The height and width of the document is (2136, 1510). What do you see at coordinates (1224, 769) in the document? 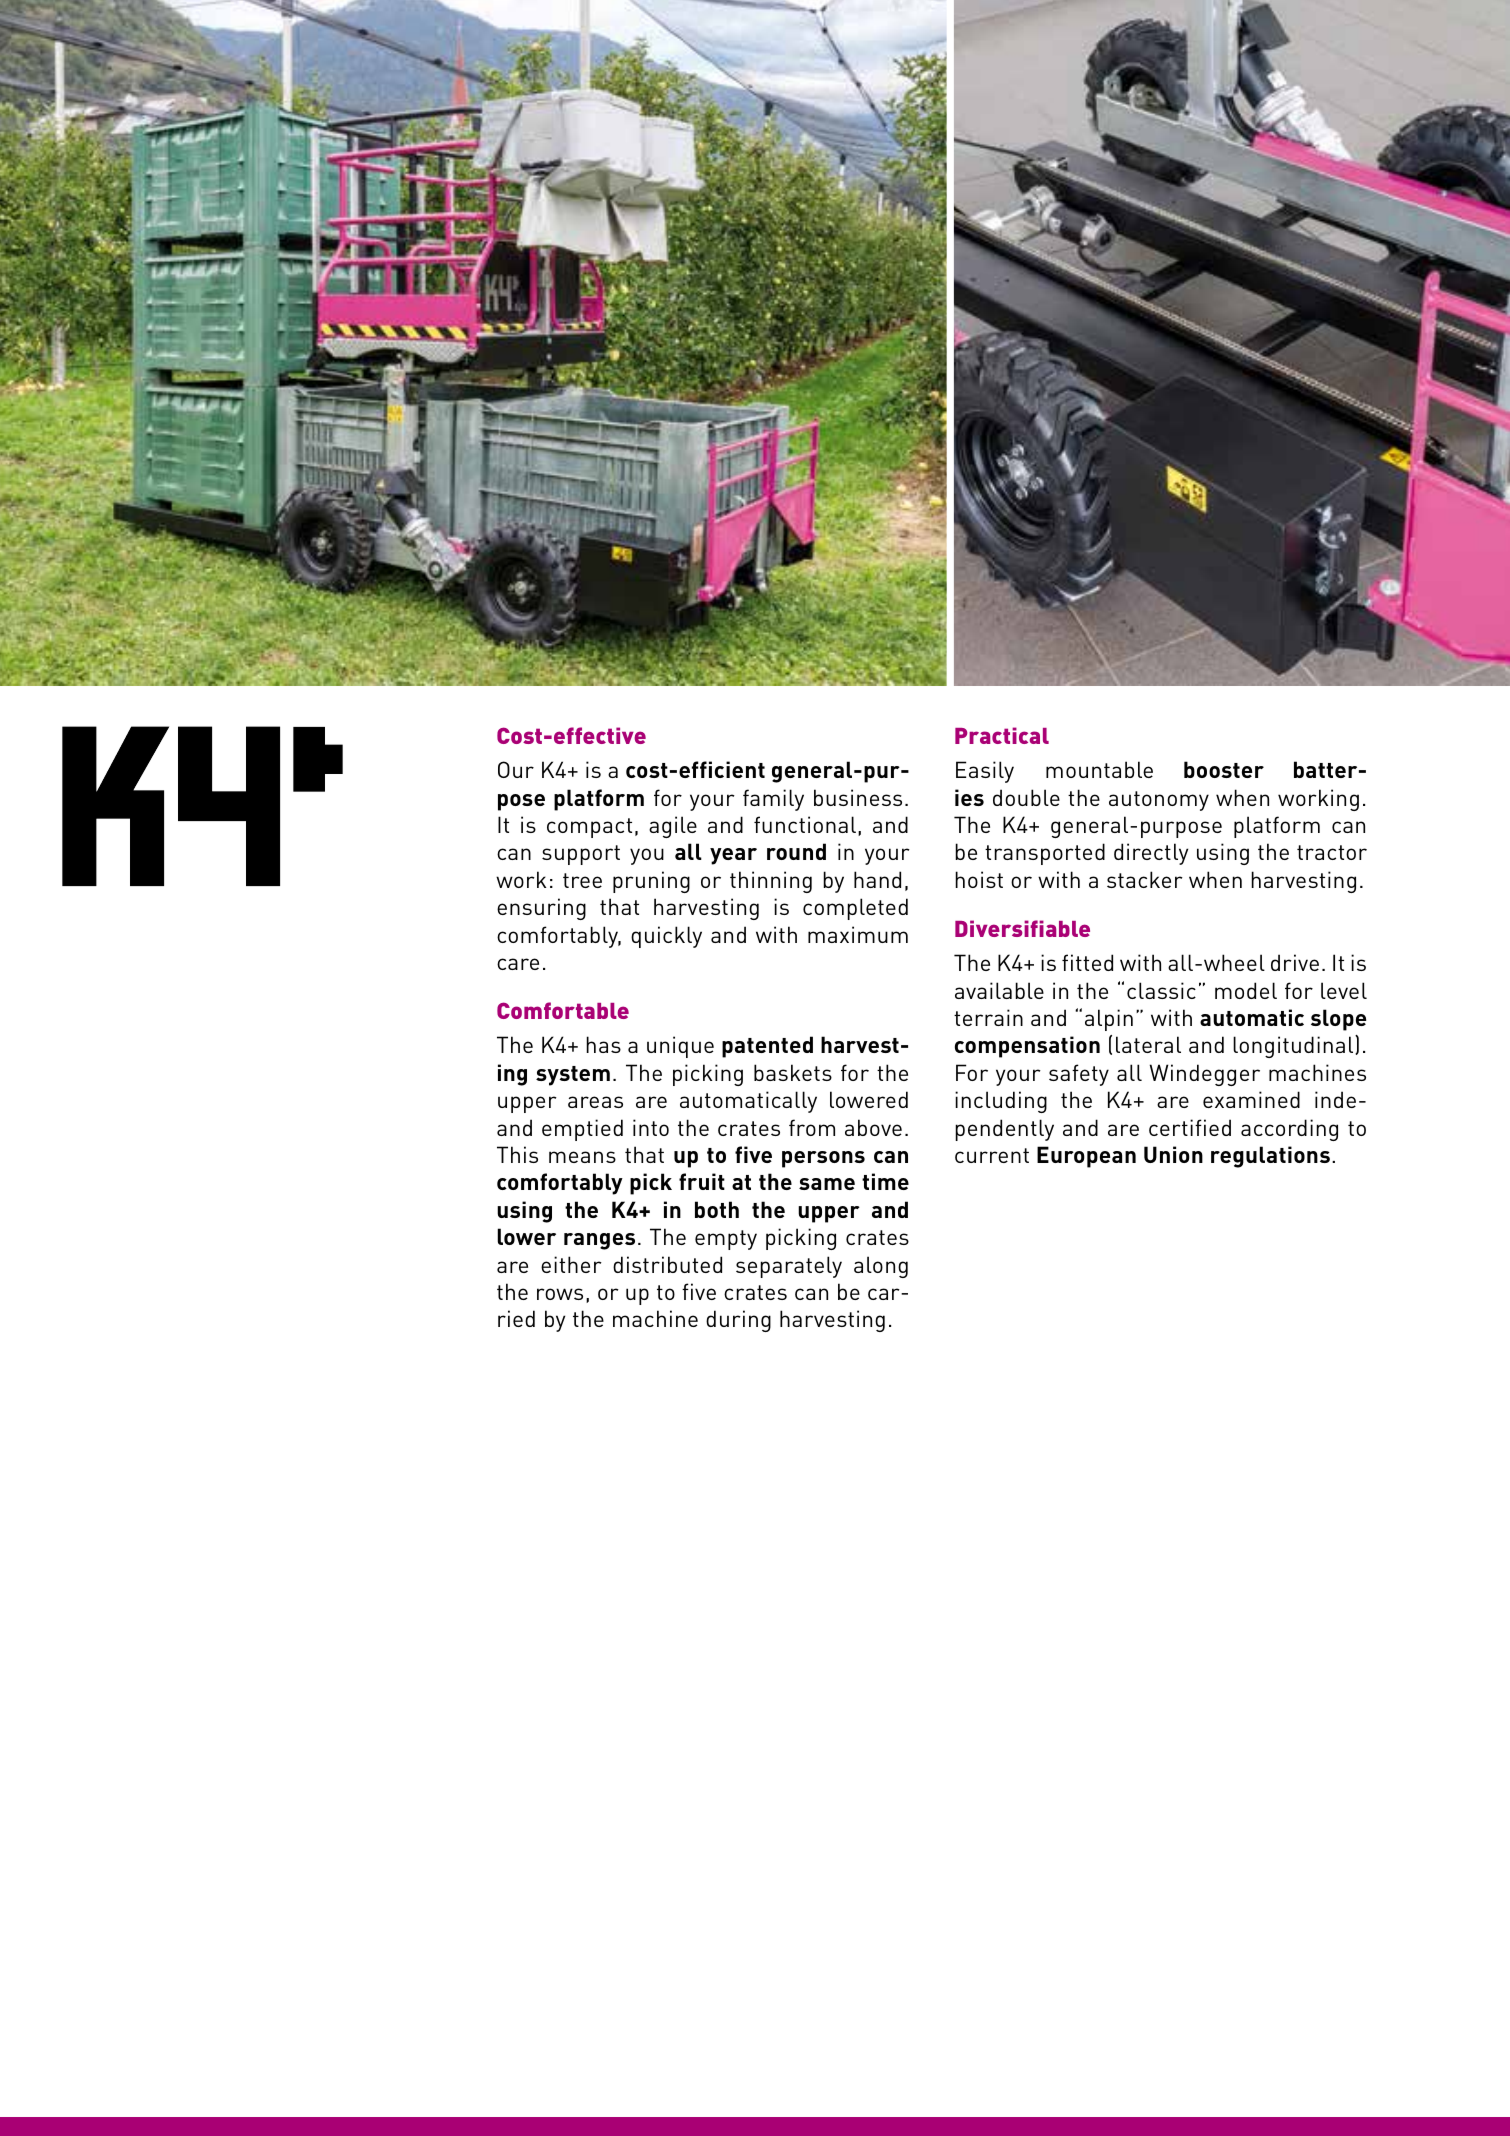
I see `booster` at bounding box center [1224, 769].
